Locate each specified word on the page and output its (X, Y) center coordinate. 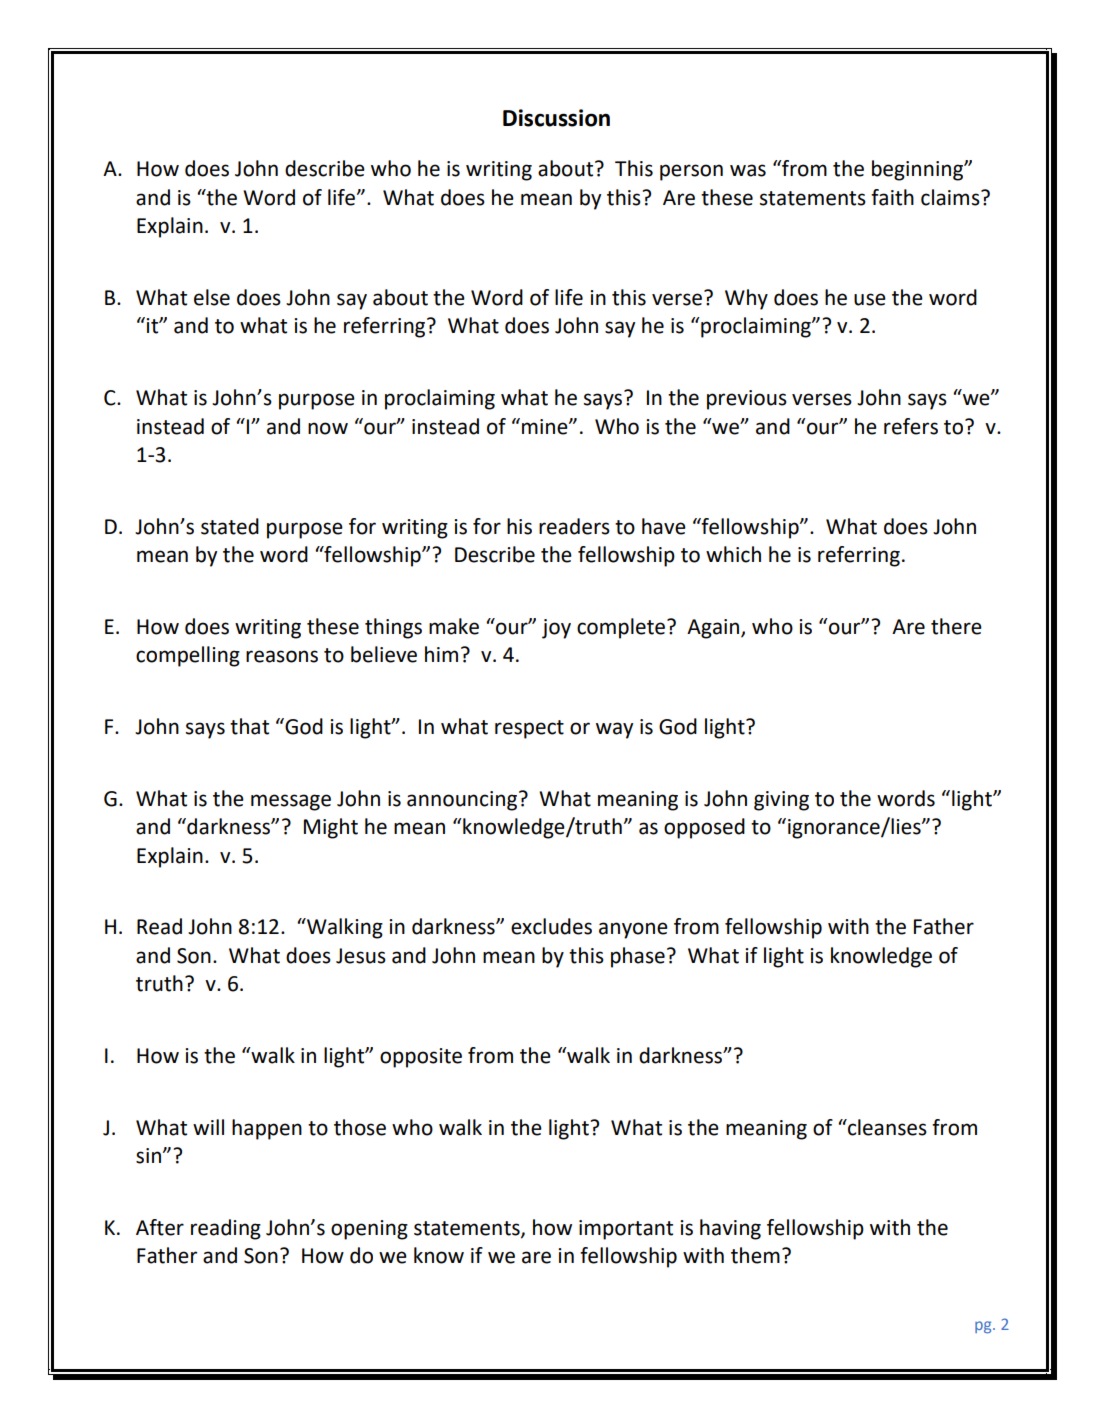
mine (546, 427)
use (870, 299)
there (956, 626)
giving (781, 801)
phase (638, 957)
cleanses (886, 1127)
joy (556, 629)
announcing (463, 801)
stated (230, 526)
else (212, 297)
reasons (282, 656)
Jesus (361, 956)
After (160, 1227)
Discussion (556, 118)
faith (892, 197)
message (291, 802)
